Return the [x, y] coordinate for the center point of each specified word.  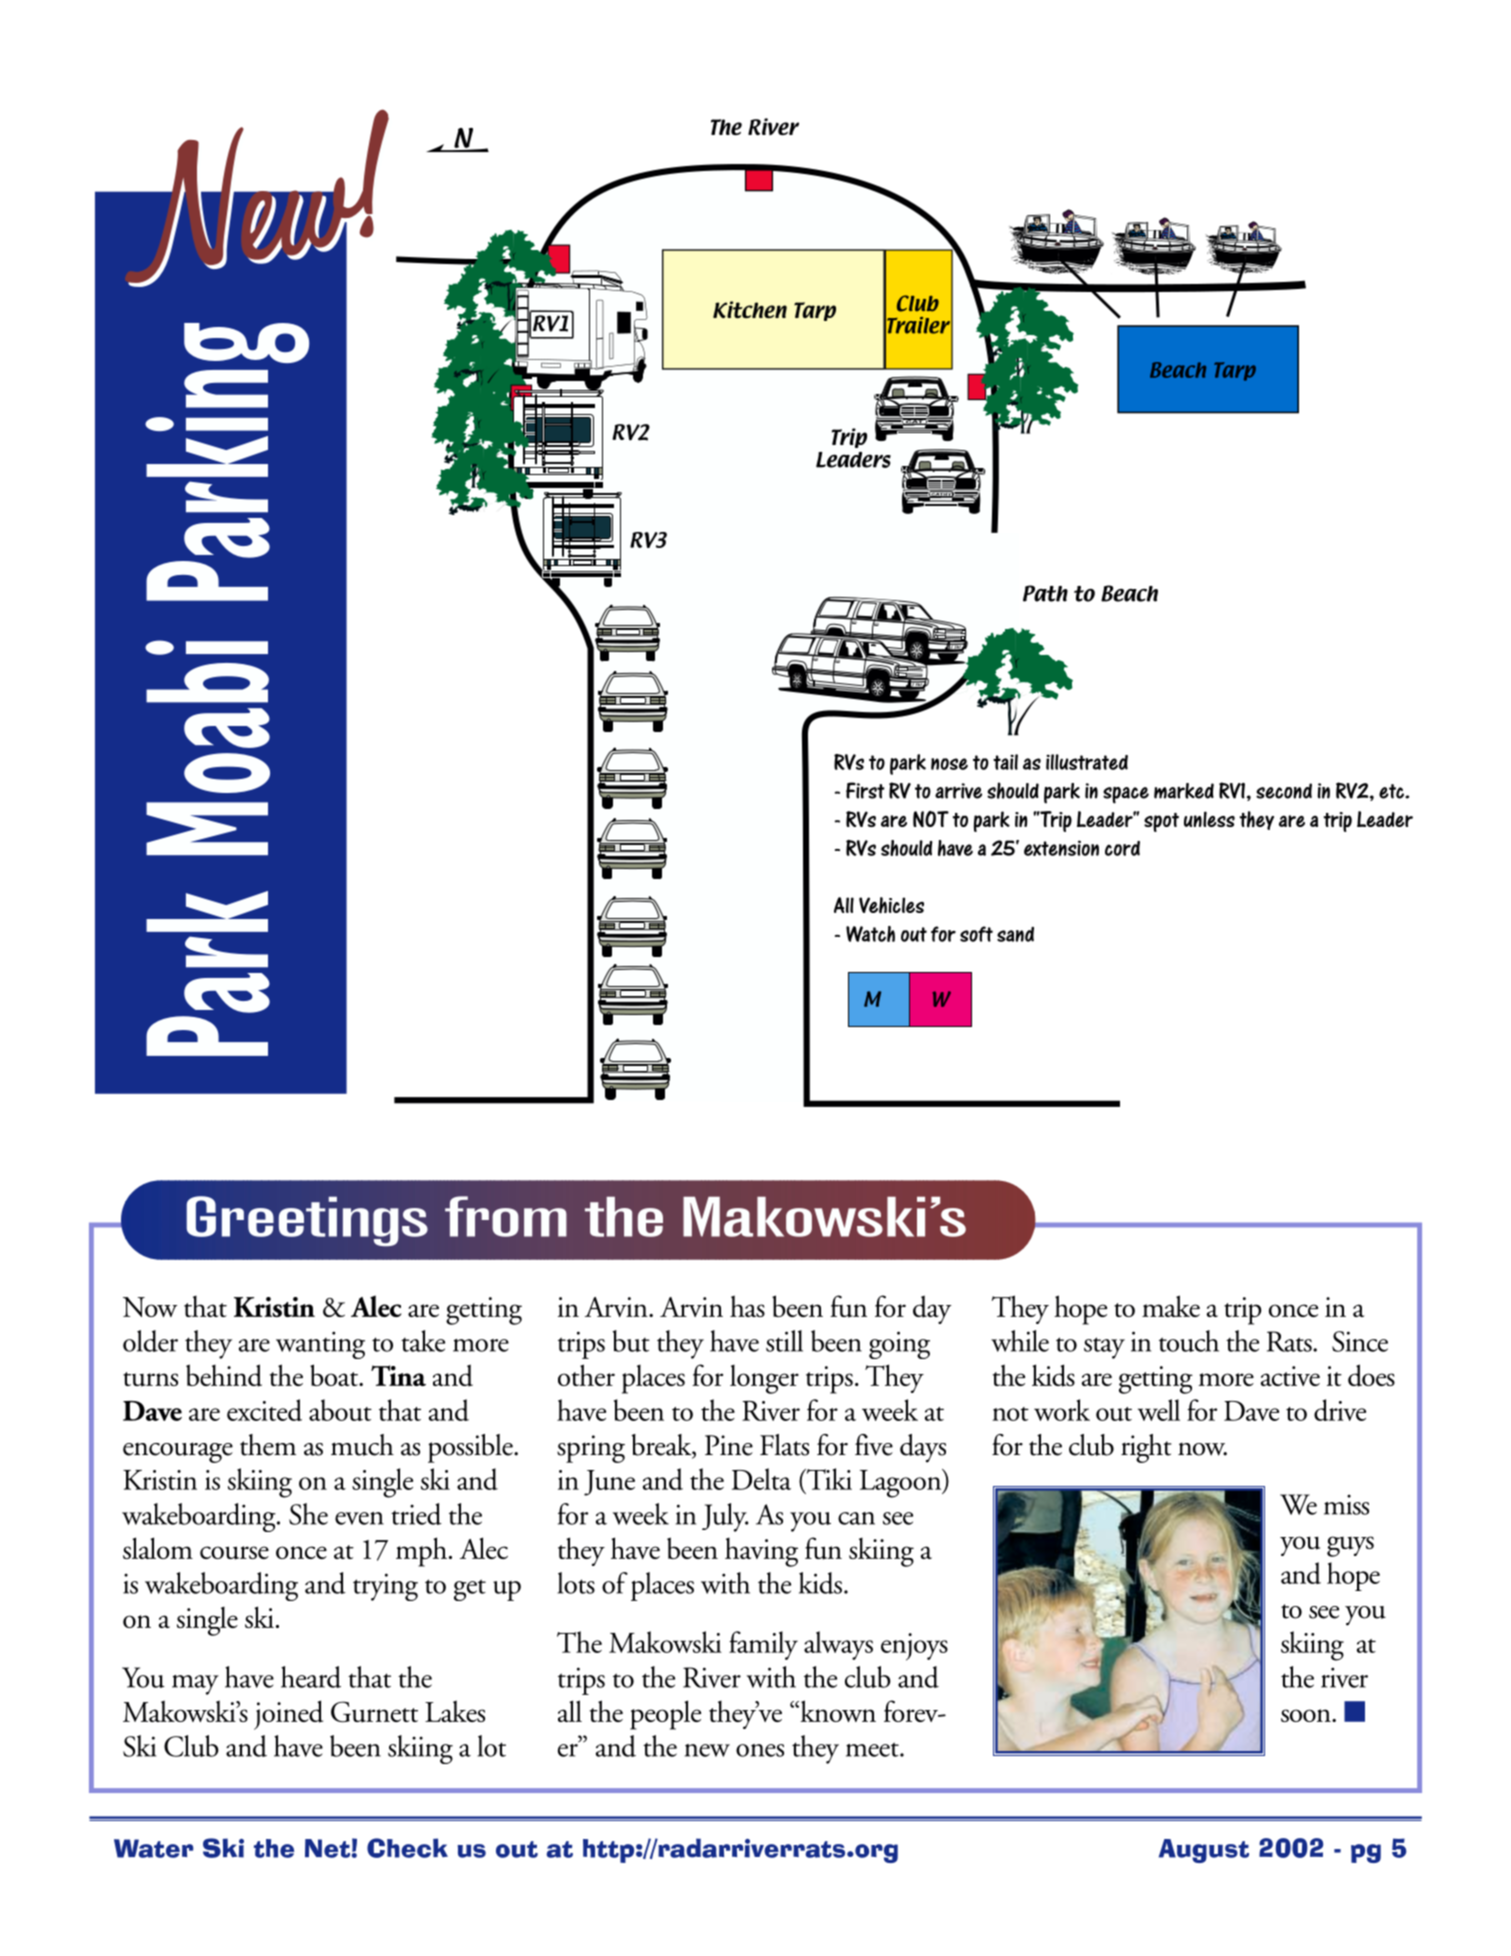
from [506, 1216]
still [784, 1341]
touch [1189, 1341]
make [1171, 1306]
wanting [320, 1345]
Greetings [307, 1221]
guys [1350, 1546]
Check [407, 1848]
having [761, 1552]
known [837, 1711]
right [1146, 1448]
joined [288, 1715]
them [268, 1445]
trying [385, 1587]
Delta [761, 1479]
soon [1307, 1715]
